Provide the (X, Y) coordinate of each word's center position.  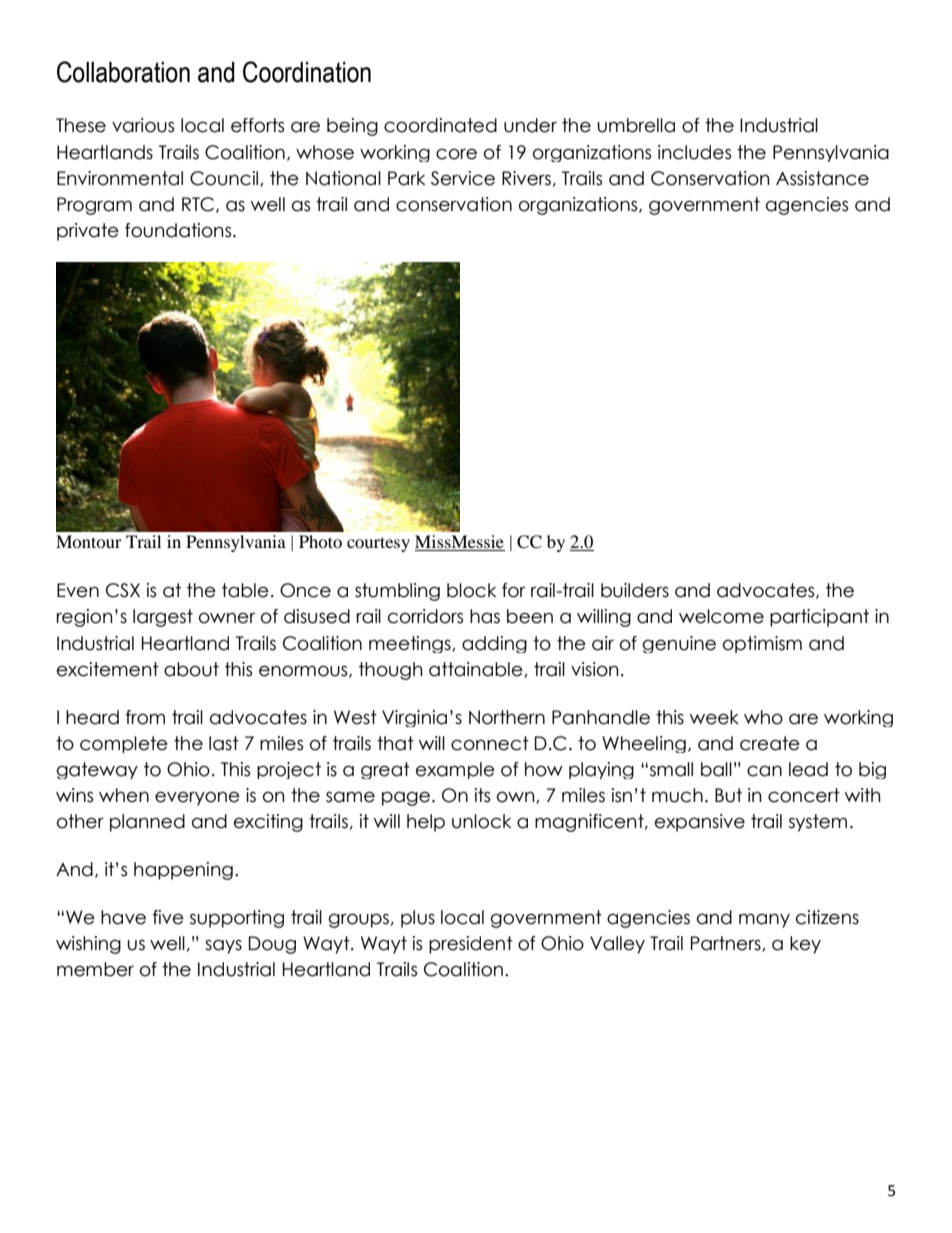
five (168, 917)
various (143, 125)
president (471, 945)
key (805, 945)
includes (694, 152)
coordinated (440, 125)
